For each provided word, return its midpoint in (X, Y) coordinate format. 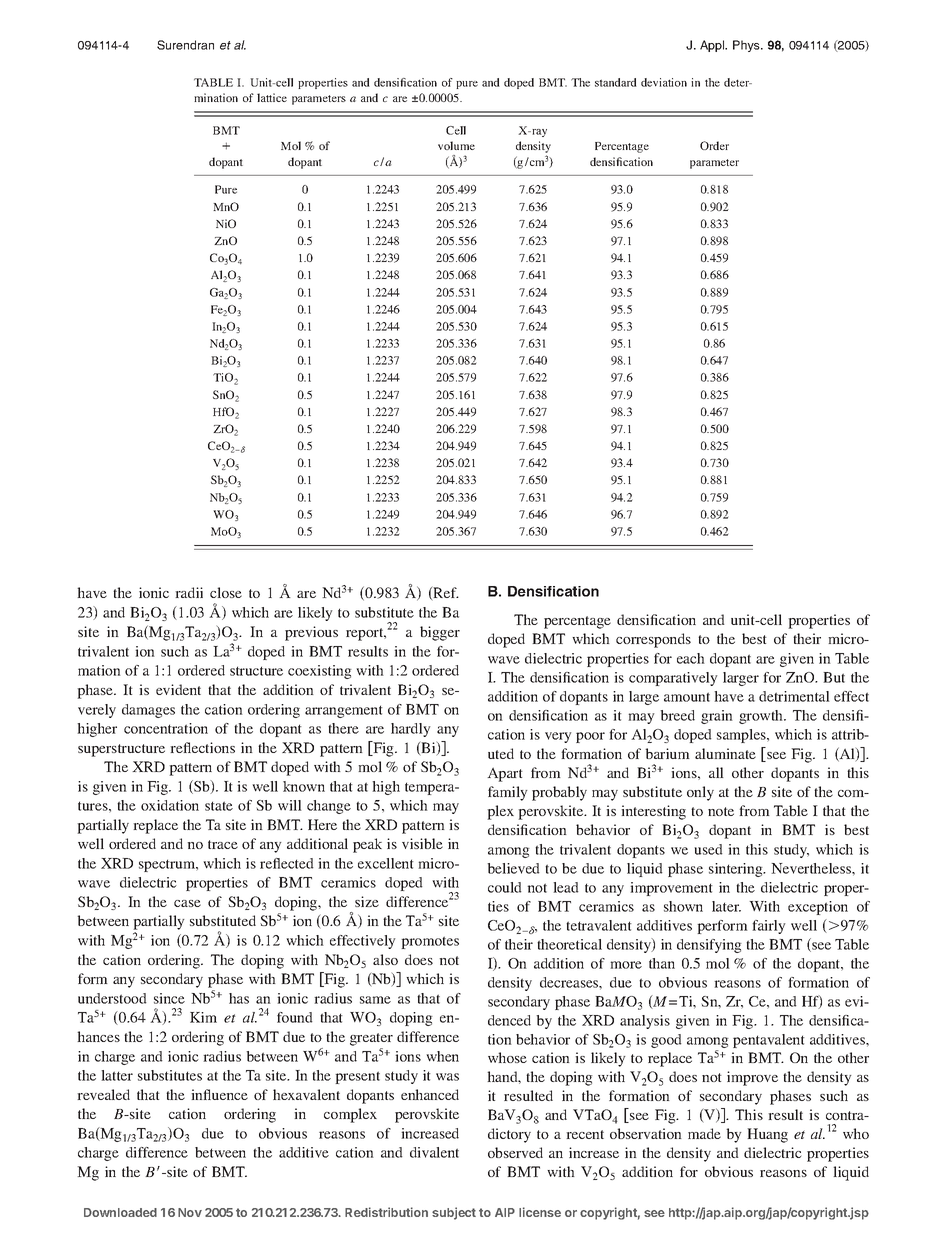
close (226, 592)
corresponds (653, 640)
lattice (272, 97)
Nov (190, 1212)
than (662, 963)
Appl (713, 46)
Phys (747, 46)
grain (717, 717)
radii (189, 592)
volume (456, 145)
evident (178, 689)
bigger (440, 633)
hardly (410, 730)
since (169, 998)
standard (616, 82)
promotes (430, 942)
